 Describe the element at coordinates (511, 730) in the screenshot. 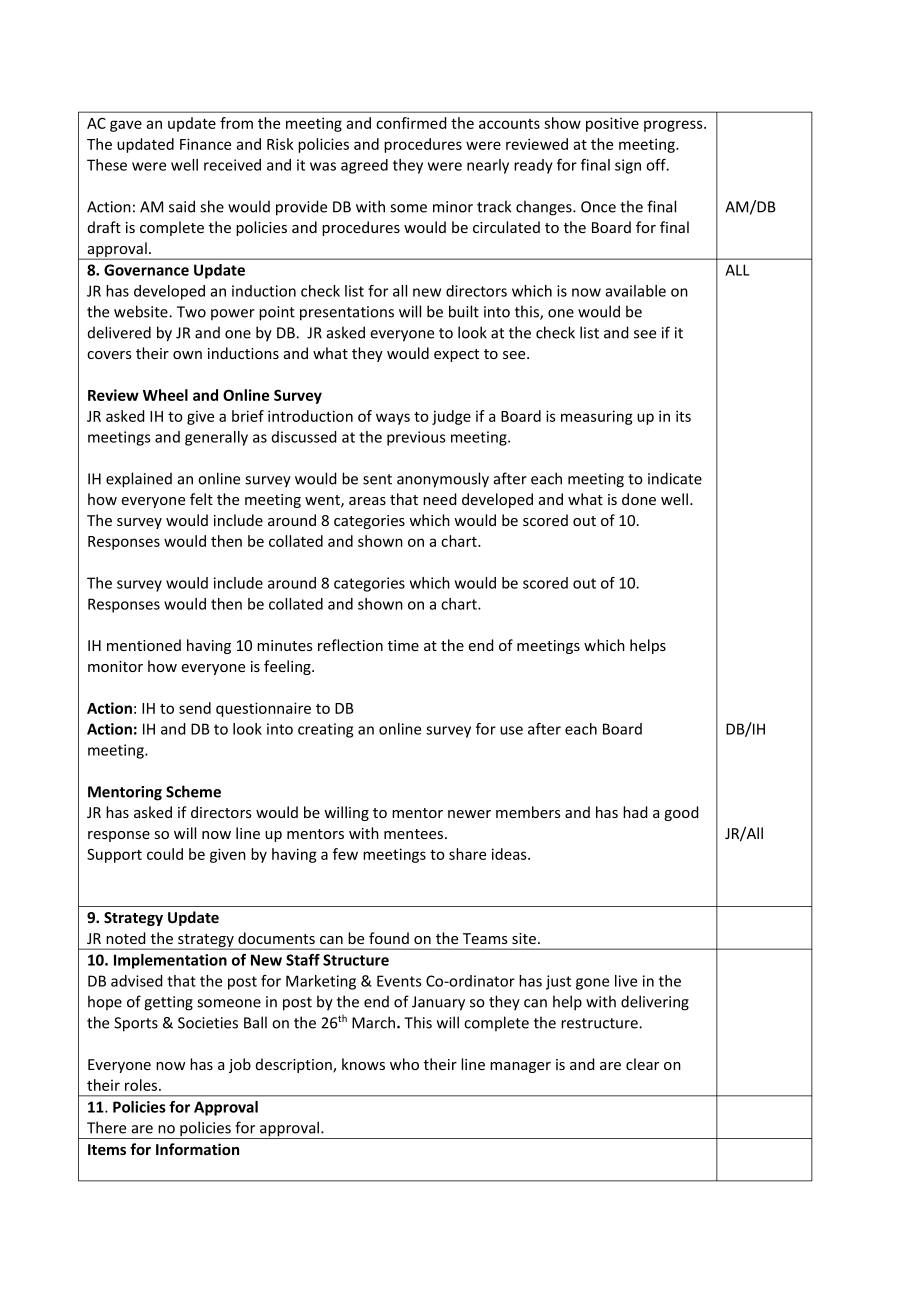

I see `use` at that location.
